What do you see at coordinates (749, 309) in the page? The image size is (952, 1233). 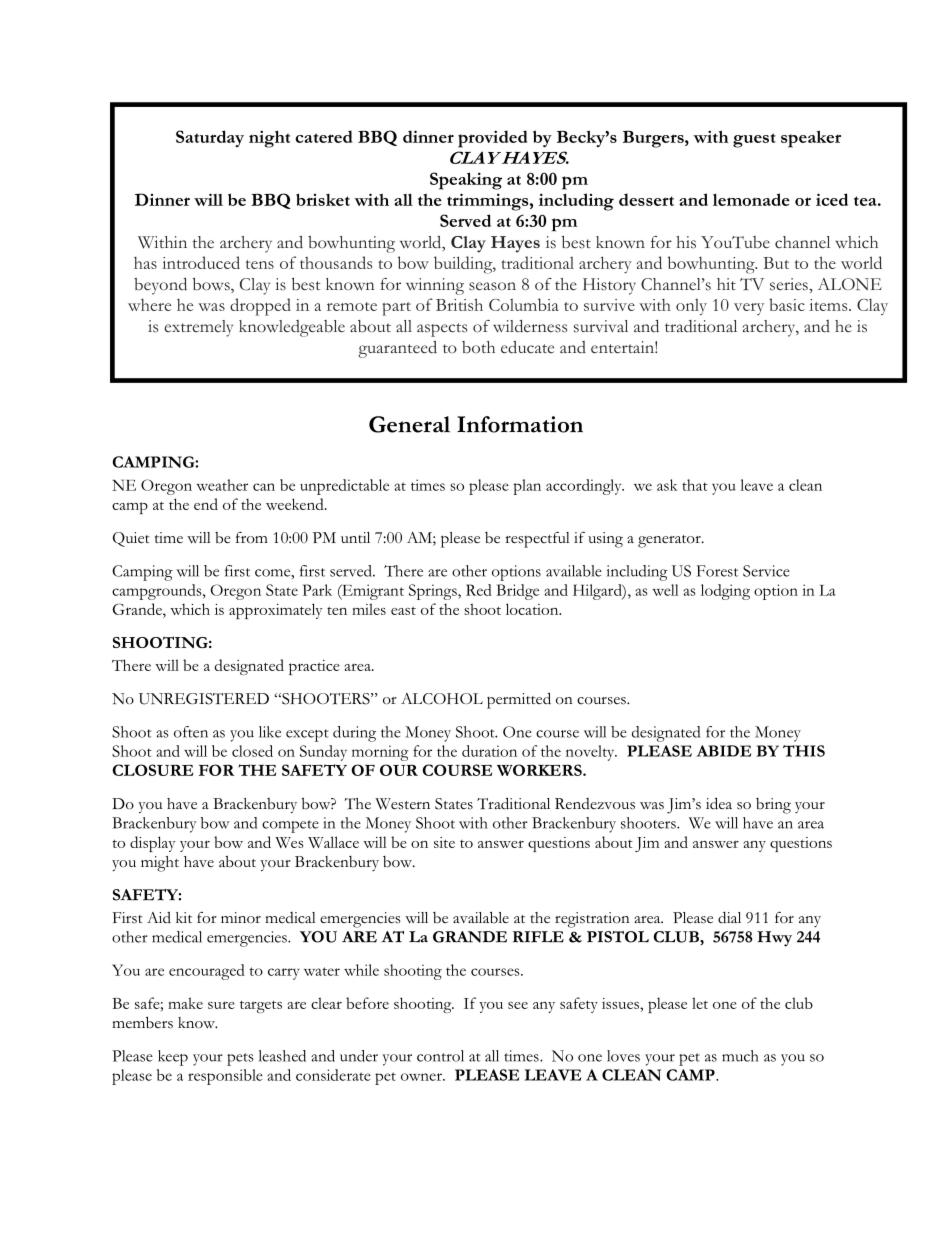 I see `very` at bounding box center [749, 309].
